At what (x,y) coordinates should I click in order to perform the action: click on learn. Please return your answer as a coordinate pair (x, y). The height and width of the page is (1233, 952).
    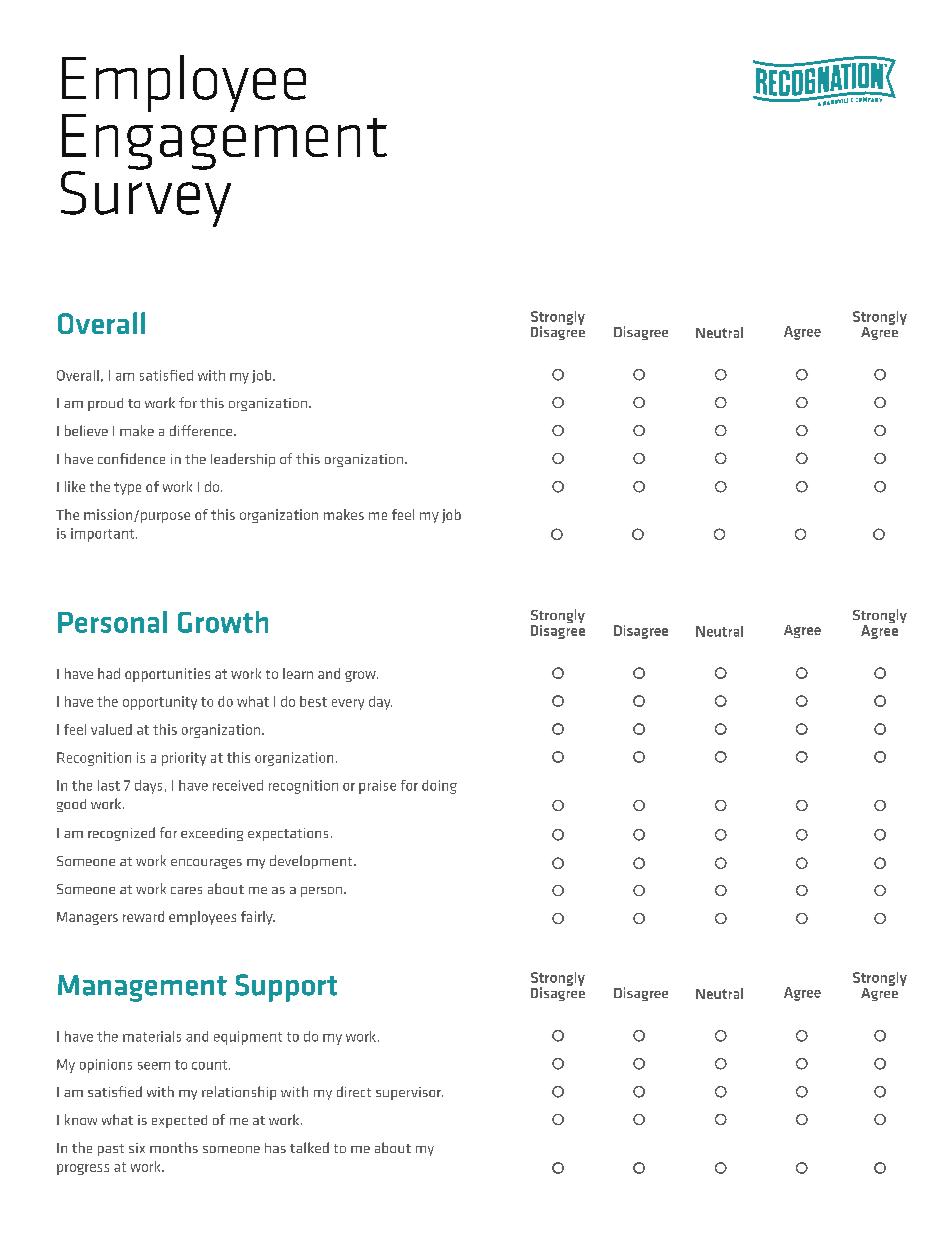
    Looking at the image, I should click on (298, 673).
